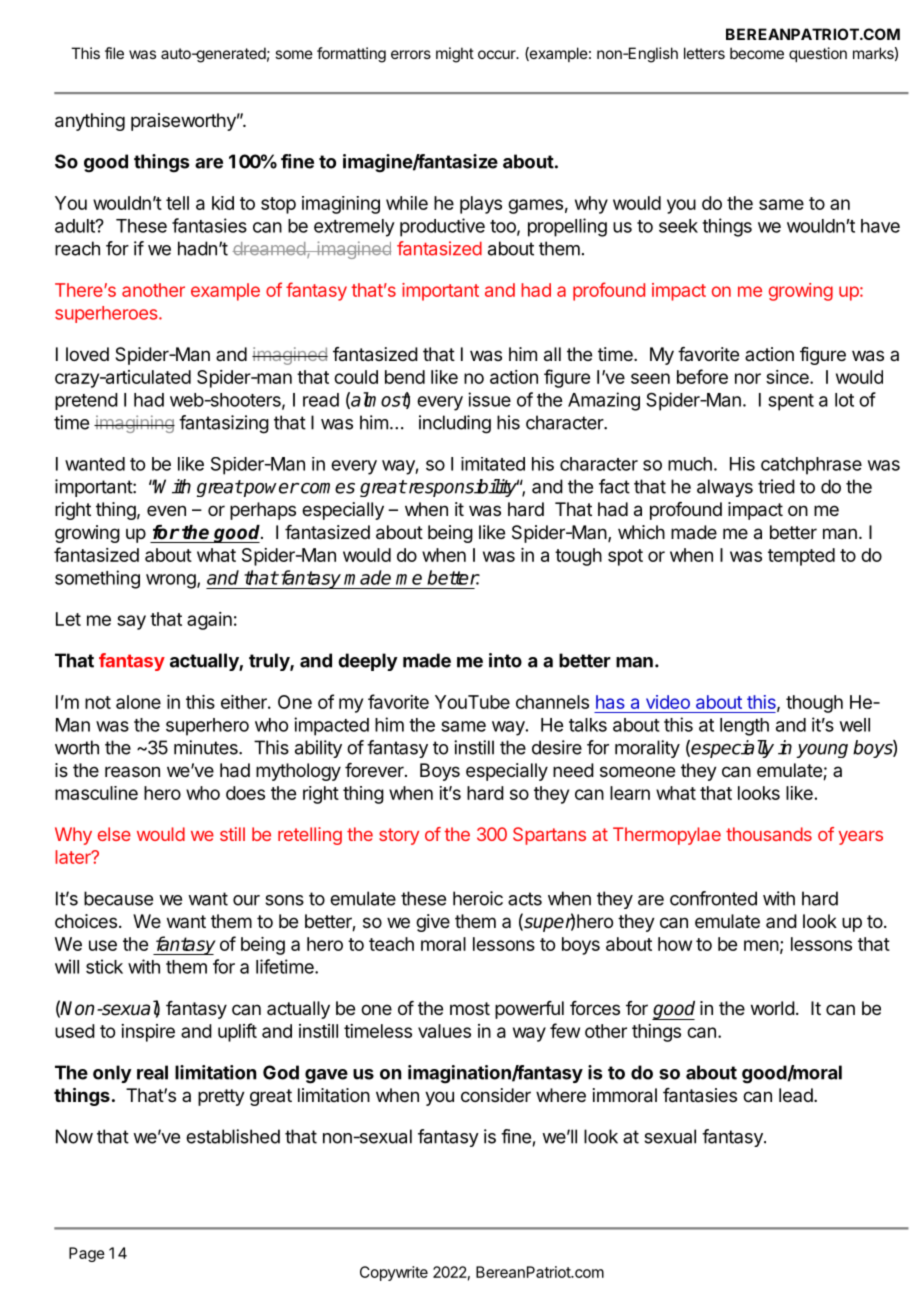 The image size is (924, 1308). Describe the element at coordinates (788, 377) in the image. I see `since` at that location.
